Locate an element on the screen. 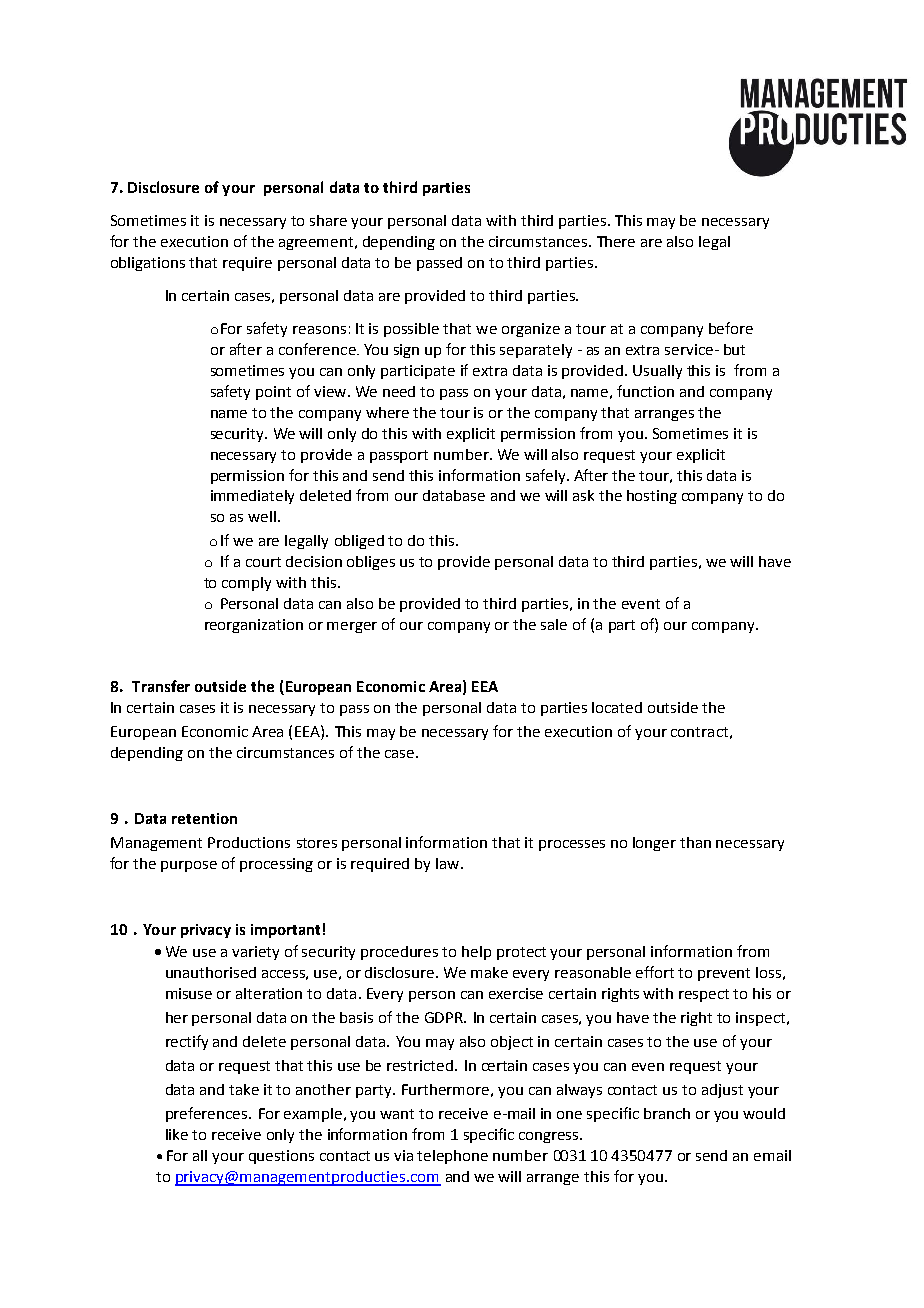 The height and width of the screenshot is (1308, 924). contract is located at coordinates (699, 732).
